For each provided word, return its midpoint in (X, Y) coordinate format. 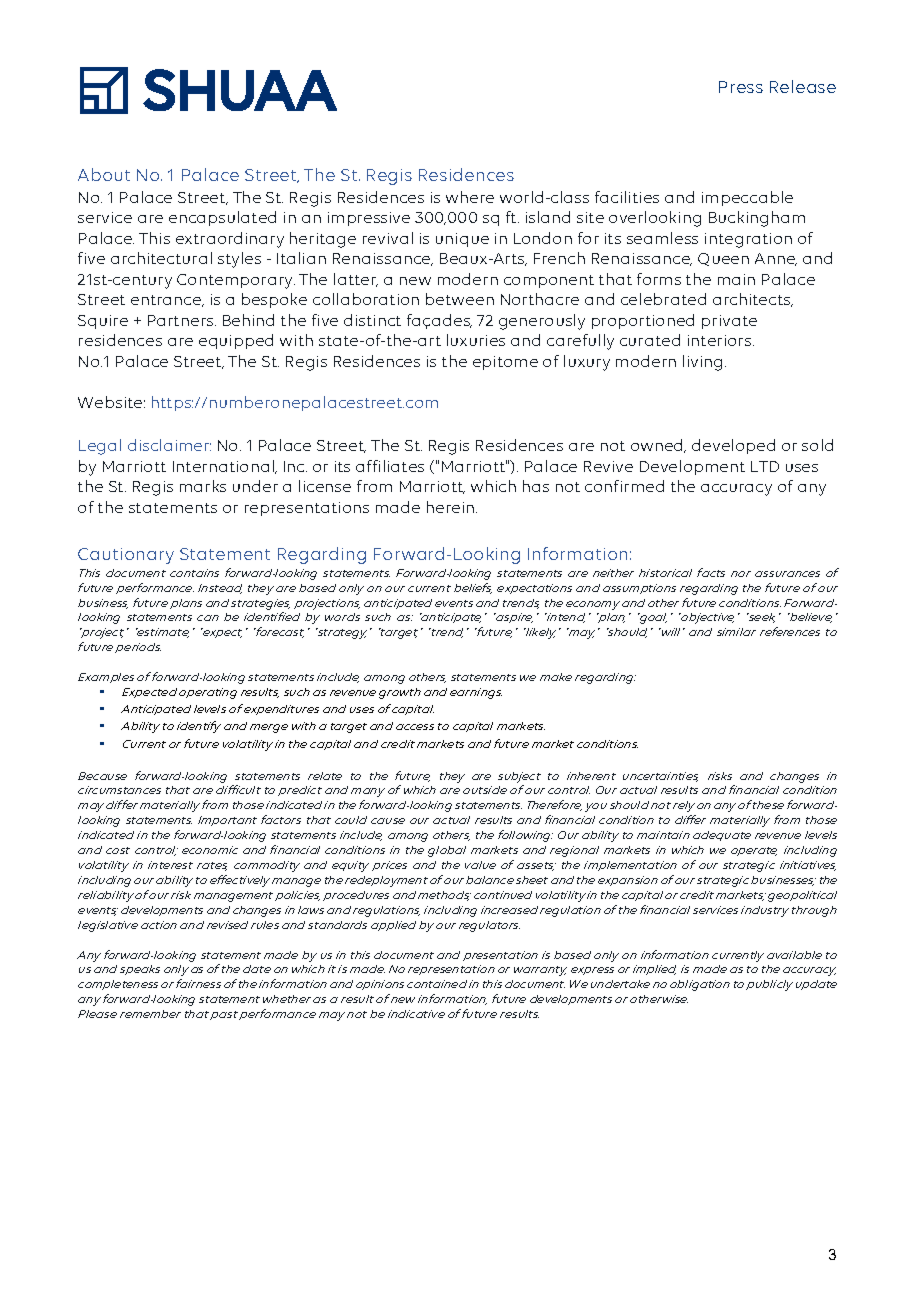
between (460, 299)
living (702, 363)
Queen (723, 259)
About (104, 174)
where (470, 197)
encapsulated (222, 218)
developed (733, 446)
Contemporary (236, 281)
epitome (505, 363)
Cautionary (126, 556)
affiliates (390, 466)
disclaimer (169, 445)
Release (803, 86)
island (548, 217)
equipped (236, 341)
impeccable (747, 198)
